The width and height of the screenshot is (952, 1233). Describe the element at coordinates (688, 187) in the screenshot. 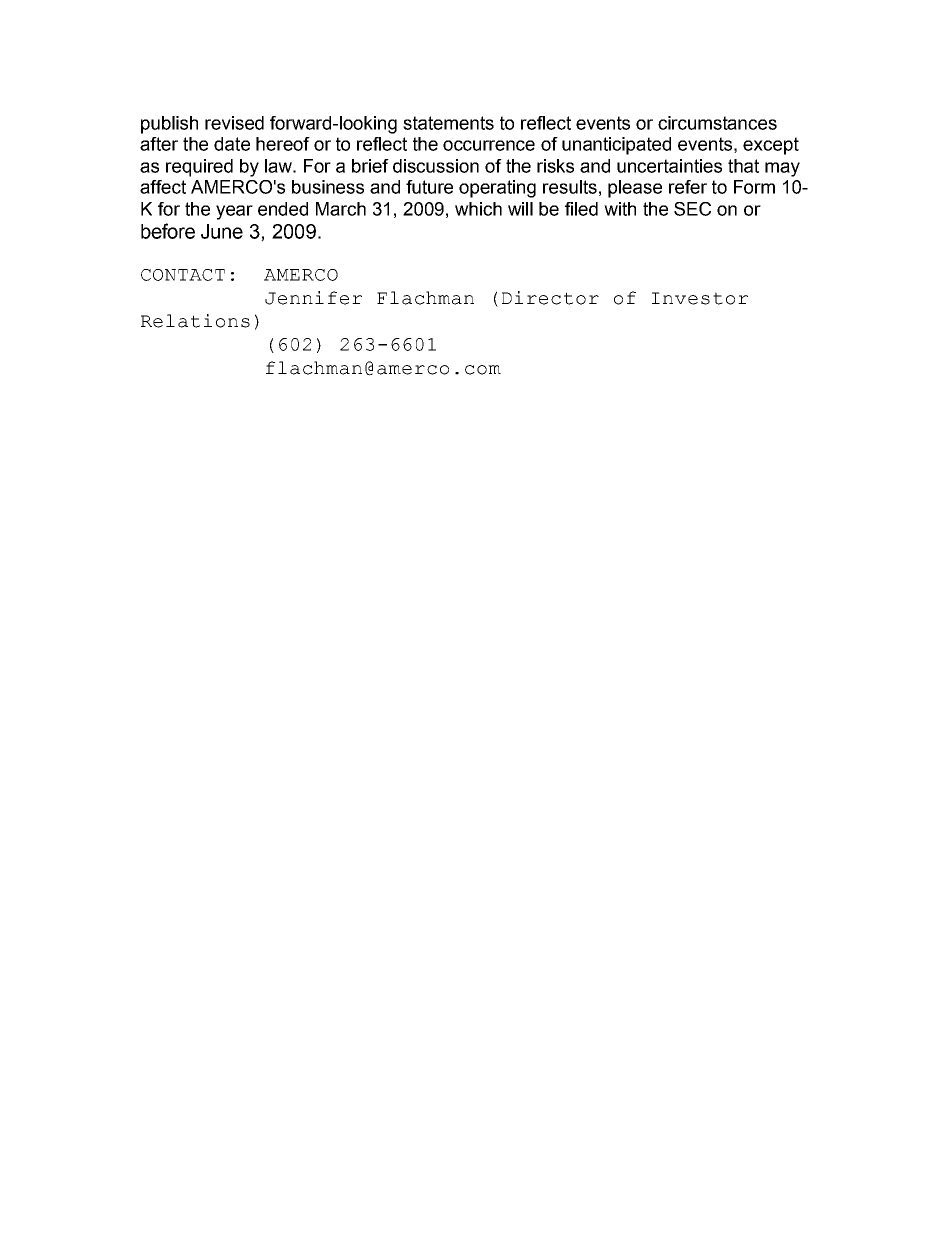

I see `refer` at that location.
